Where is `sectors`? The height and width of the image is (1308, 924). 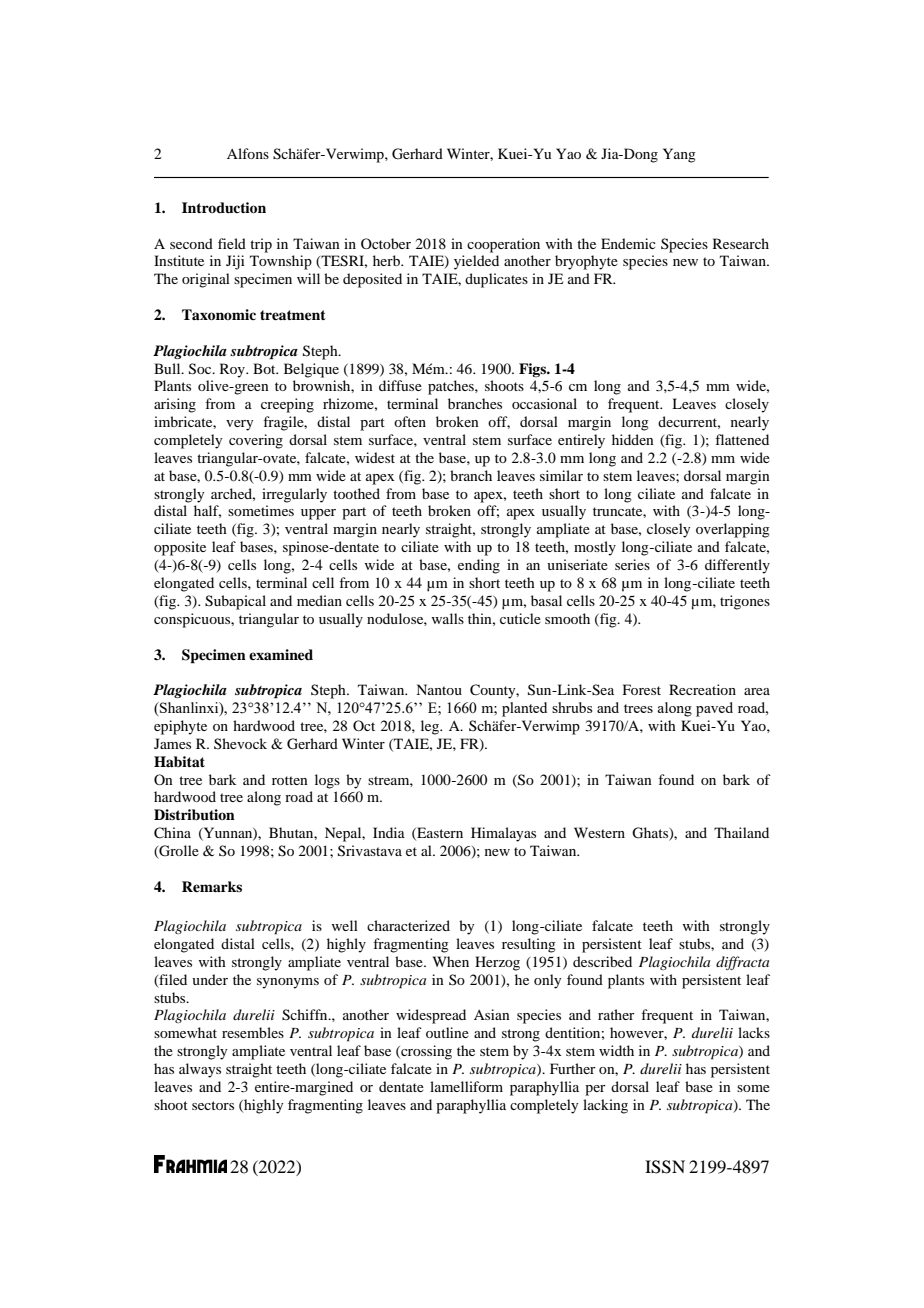 sectors is located at coordinates (213, 1105).
